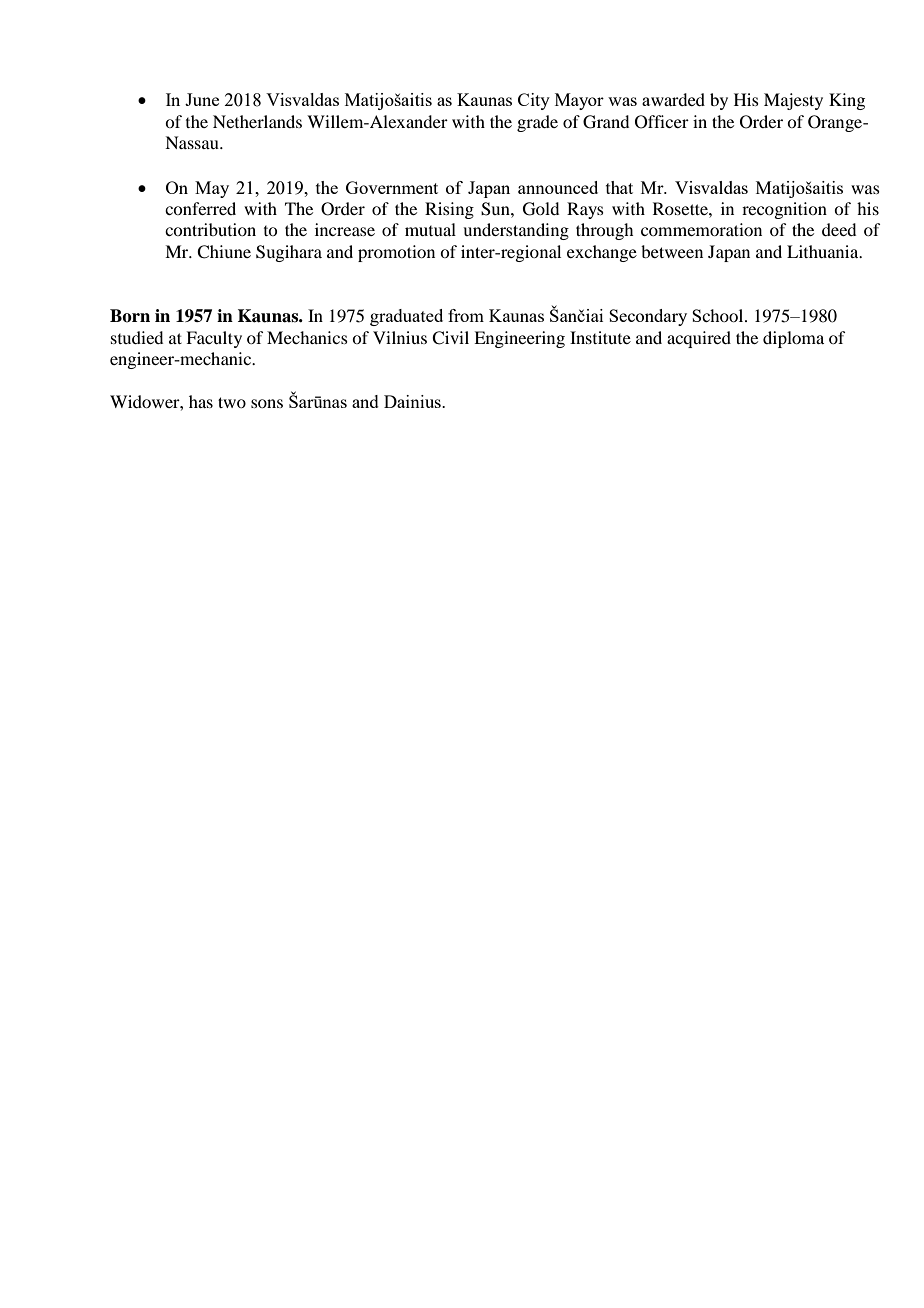 This screenshot has height=1308, width=924. Describe the element at coordinates (534, 101) in the screenshot. I see `City` at that location.
